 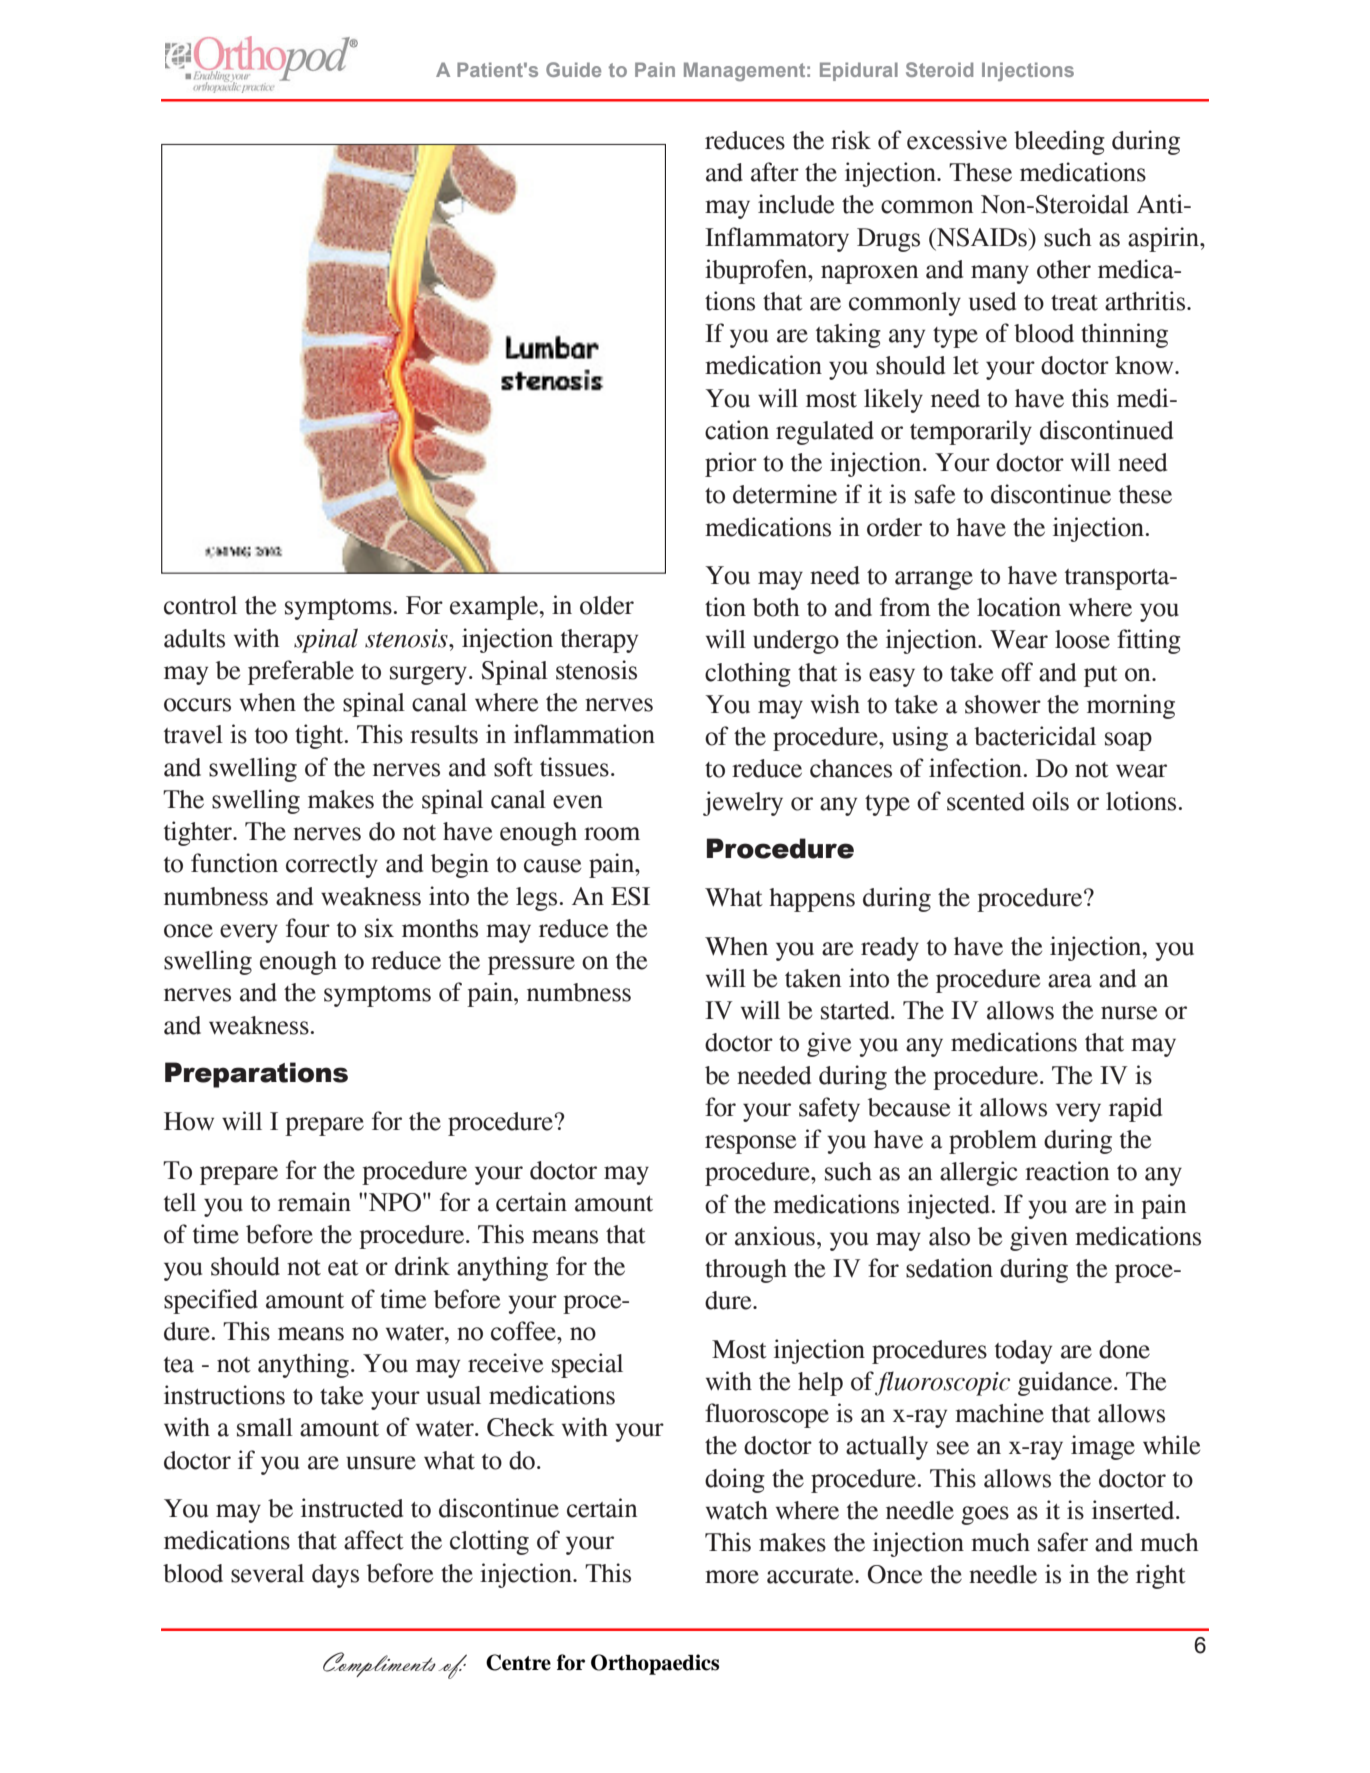 I want to click on Guide, so click(x=573, y=69).
